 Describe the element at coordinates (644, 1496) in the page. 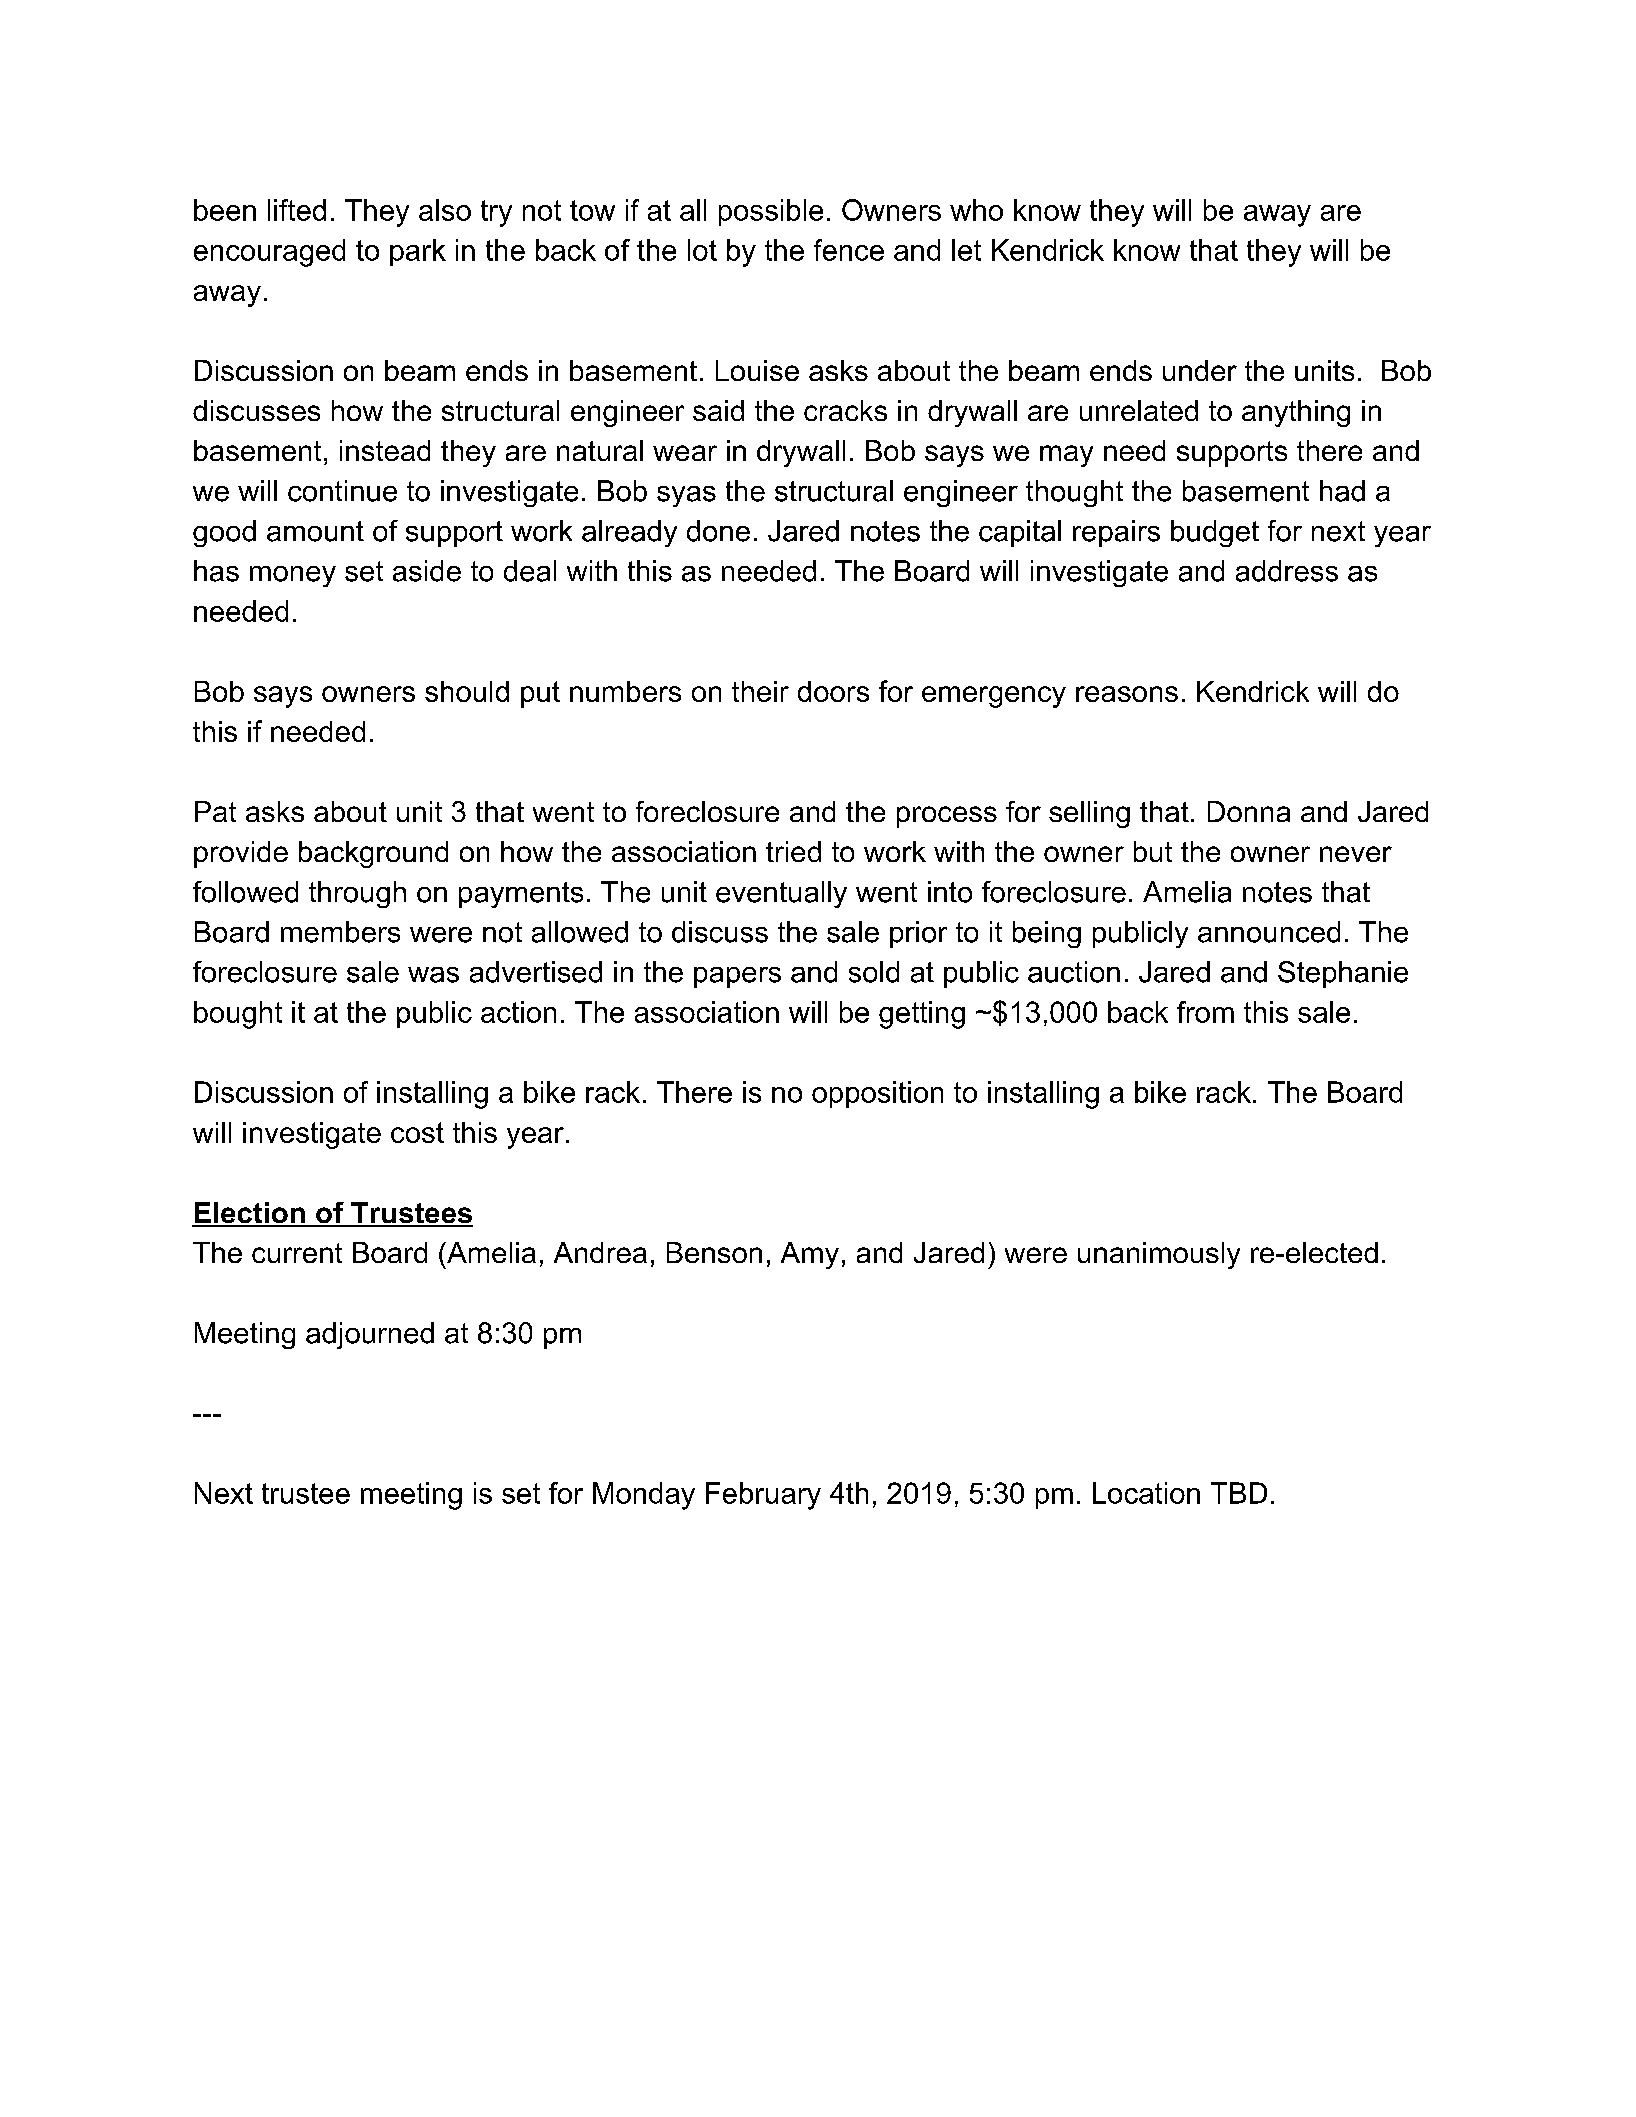

I see `Monday` at that location.
